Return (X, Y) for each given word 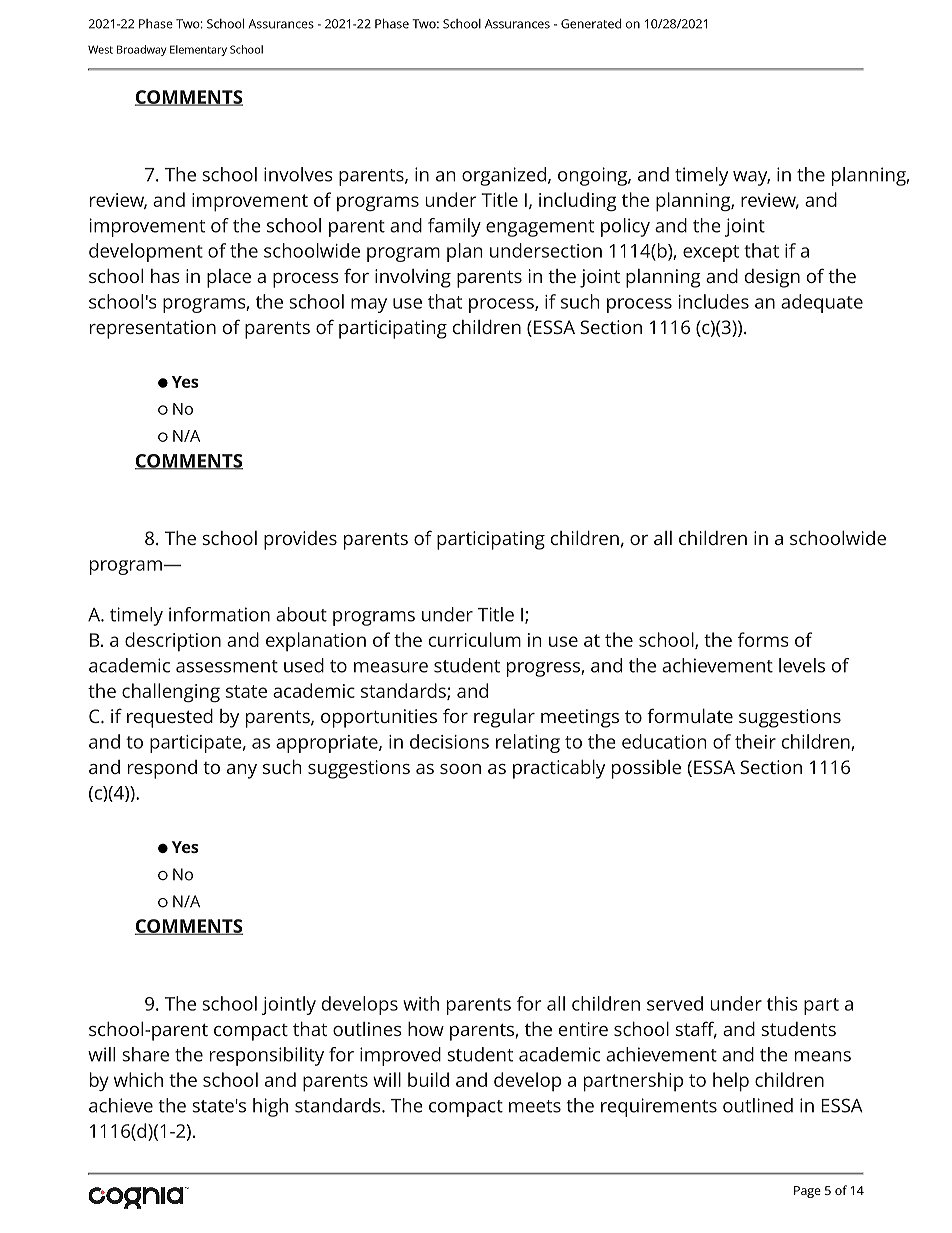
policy (625, 227)
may (369, 305)
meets (535, 1106)
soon (460, 769)
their (755, 741)
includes (714, 301)
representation (153, 329)
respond (162, 769)
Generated (591, 23)
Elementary (198, 50)
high (270, 1107)
